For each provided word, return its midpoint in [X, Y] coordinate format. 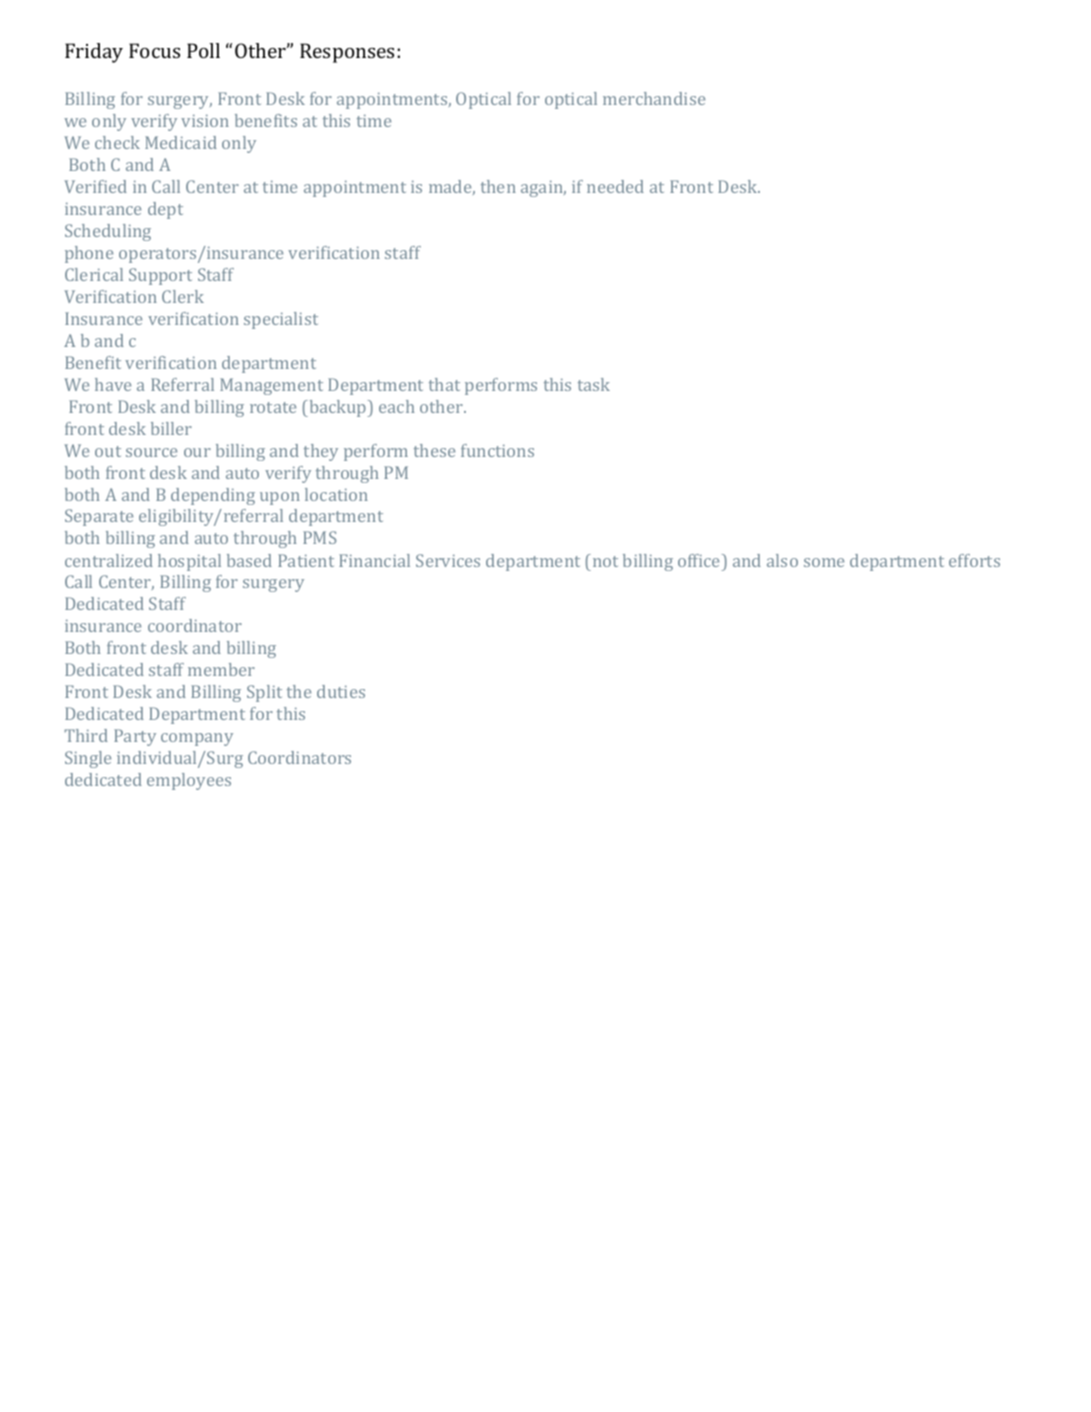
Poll [203, 50]
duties [341, 691]
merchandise [654, 98]
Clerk [183, 296]
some [824, 562]
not [604, 560]
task [594, 384]
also [782, 560]
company [197, 739]
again [543, 189]
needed [615, 186]
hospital [189, 562]
